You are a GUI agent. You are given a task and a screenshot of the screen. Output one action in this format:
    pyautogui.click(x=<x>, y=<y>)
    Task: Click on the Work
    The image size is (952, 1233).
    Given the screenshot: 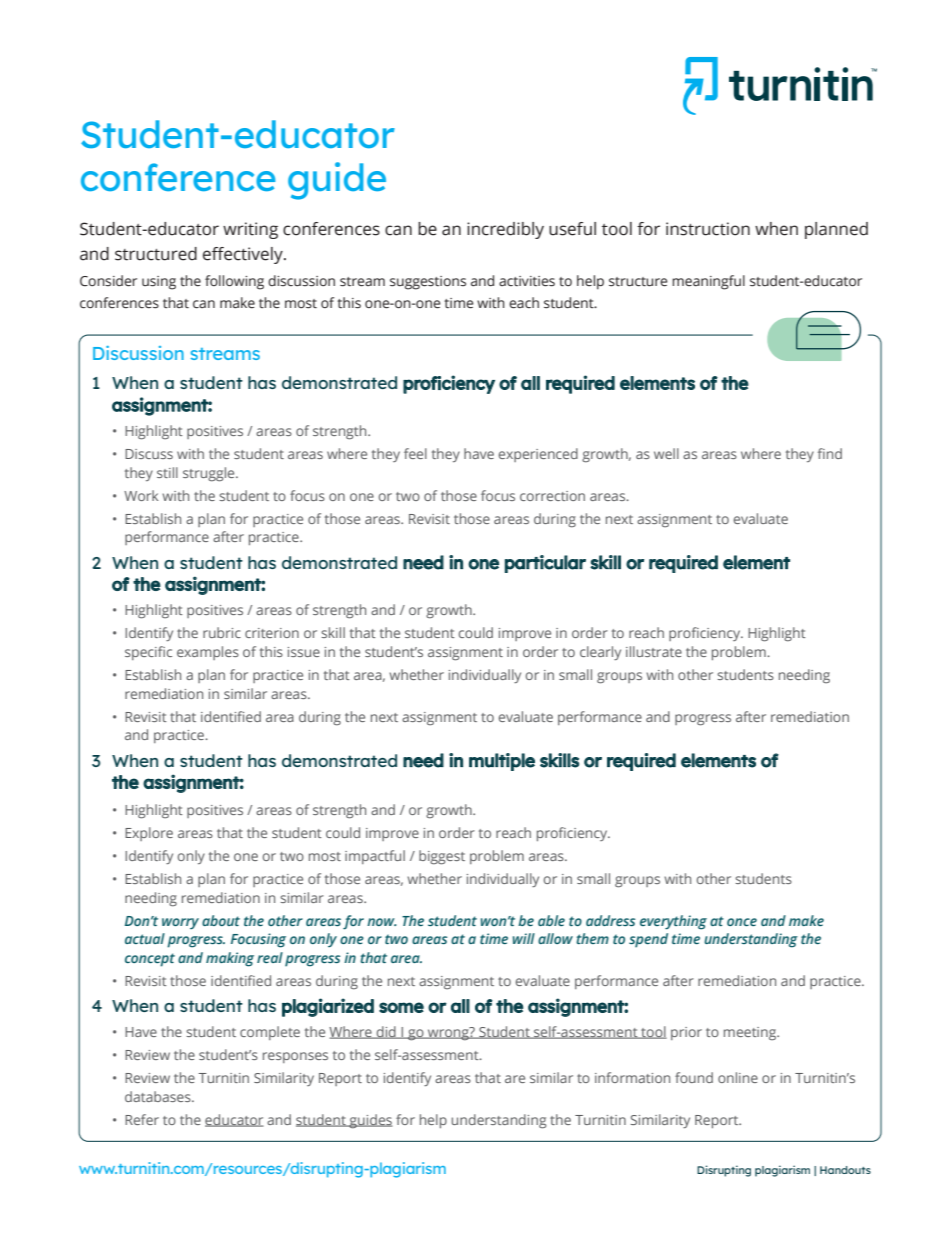 What is the action you would take?
    pyautogui.click(x=141, y=495)
